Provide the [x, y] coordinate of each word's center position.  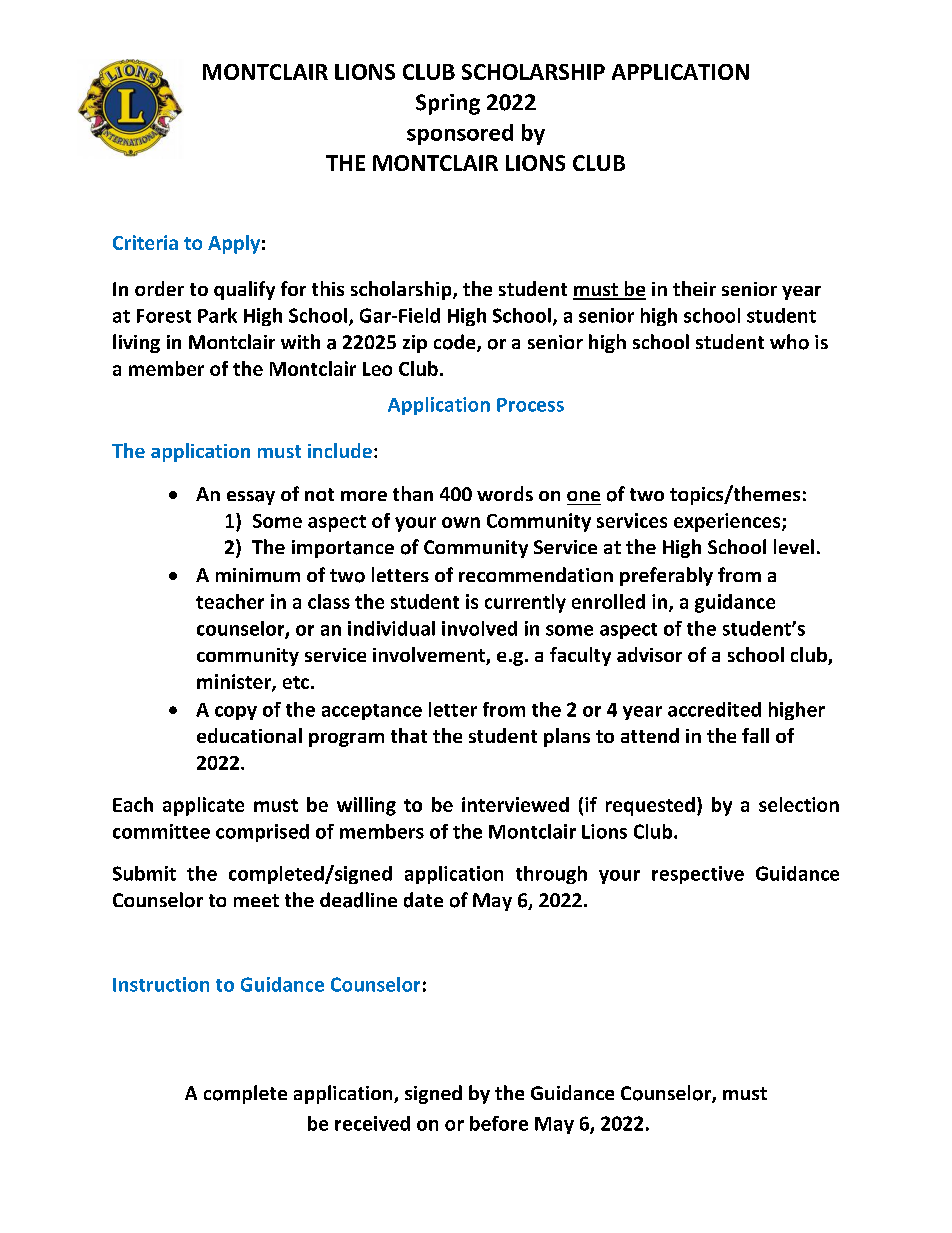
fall [755, 735]
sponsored [460, 134]
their [694, 288]
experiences [728, 522]
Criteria [145, 242]
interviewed [515, 804]
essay [251, 498]
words [505, 493]
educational [249, 735]
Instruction [161, 984]
